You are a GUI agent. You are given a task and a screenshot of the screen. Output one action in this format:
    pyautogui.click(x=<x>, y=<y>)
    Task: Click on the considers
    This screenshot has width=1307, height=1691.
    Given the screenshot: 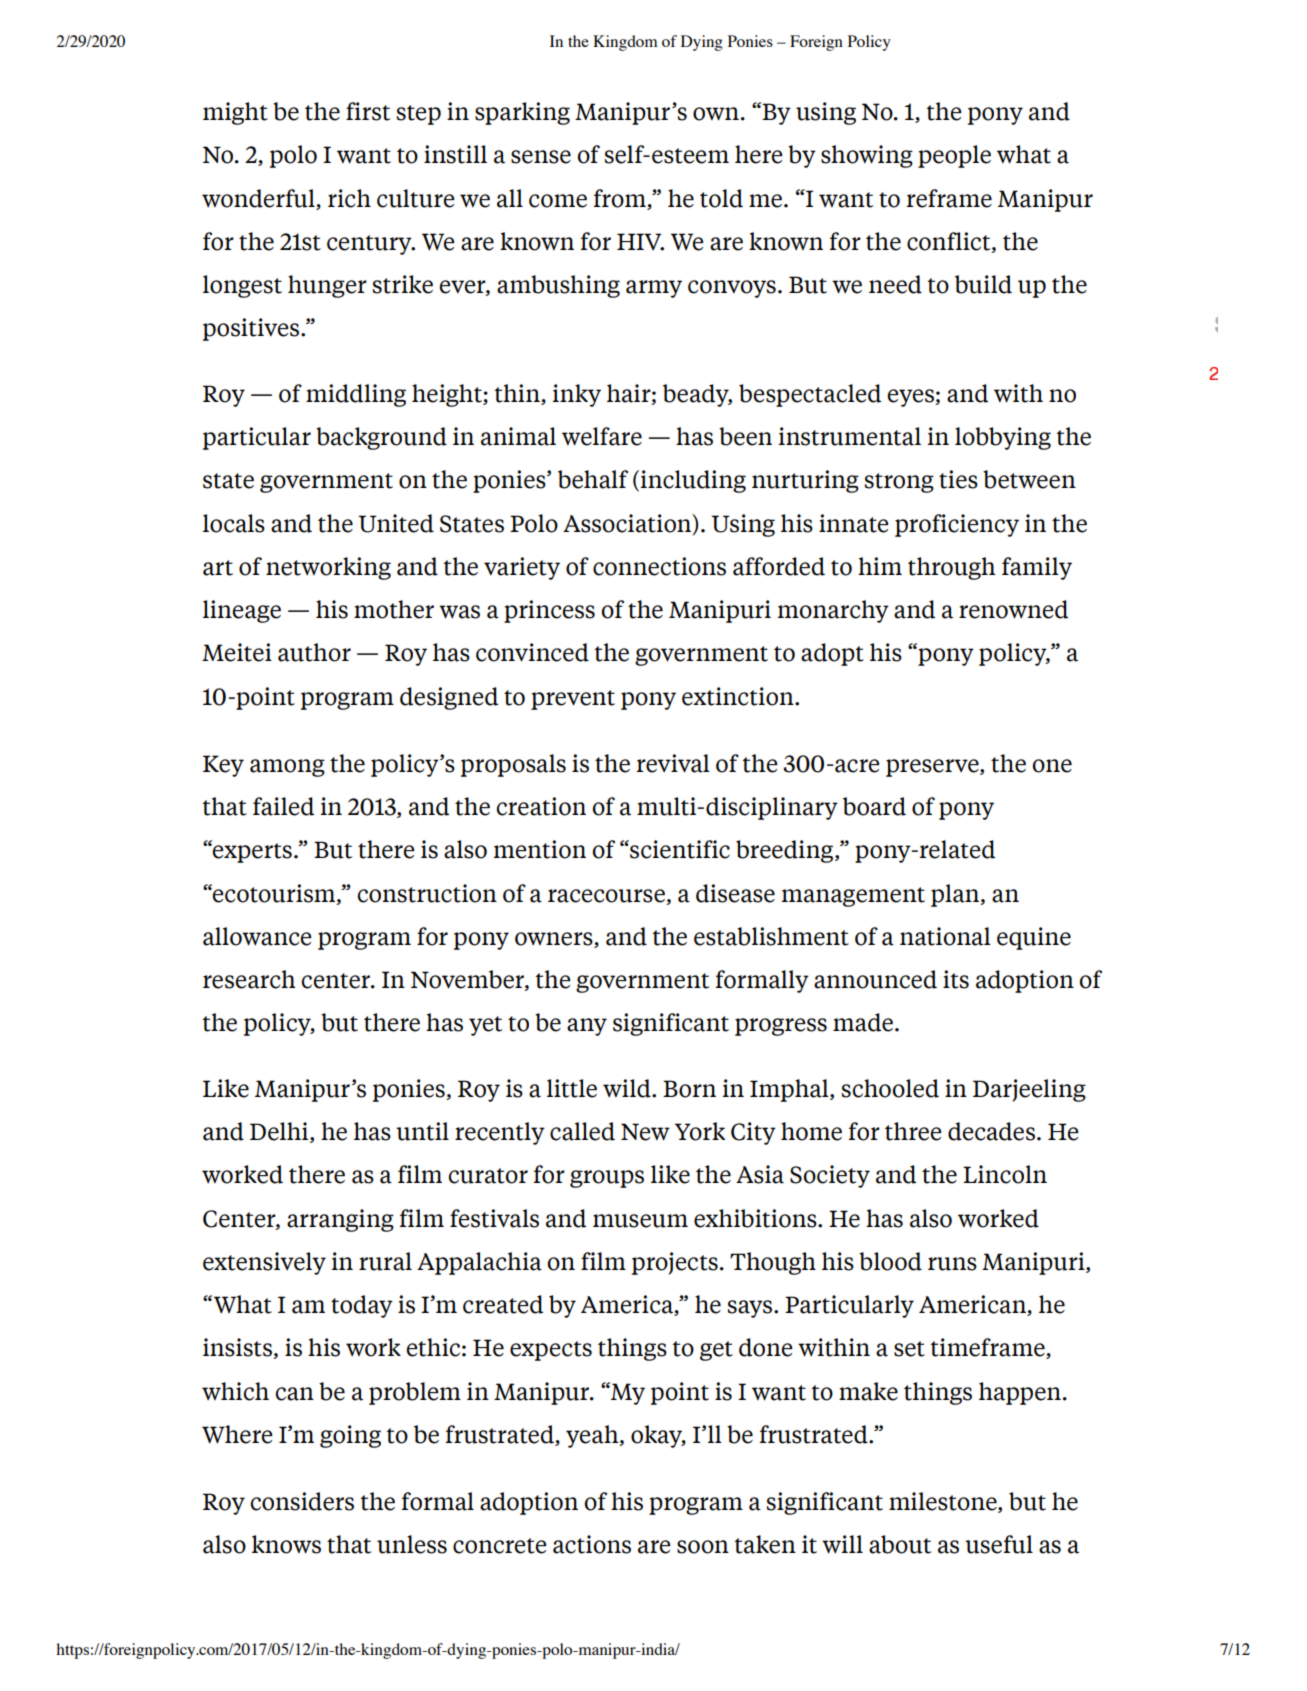 What is the action you would take?
    pyautogui.click(x=302, y=1501)
